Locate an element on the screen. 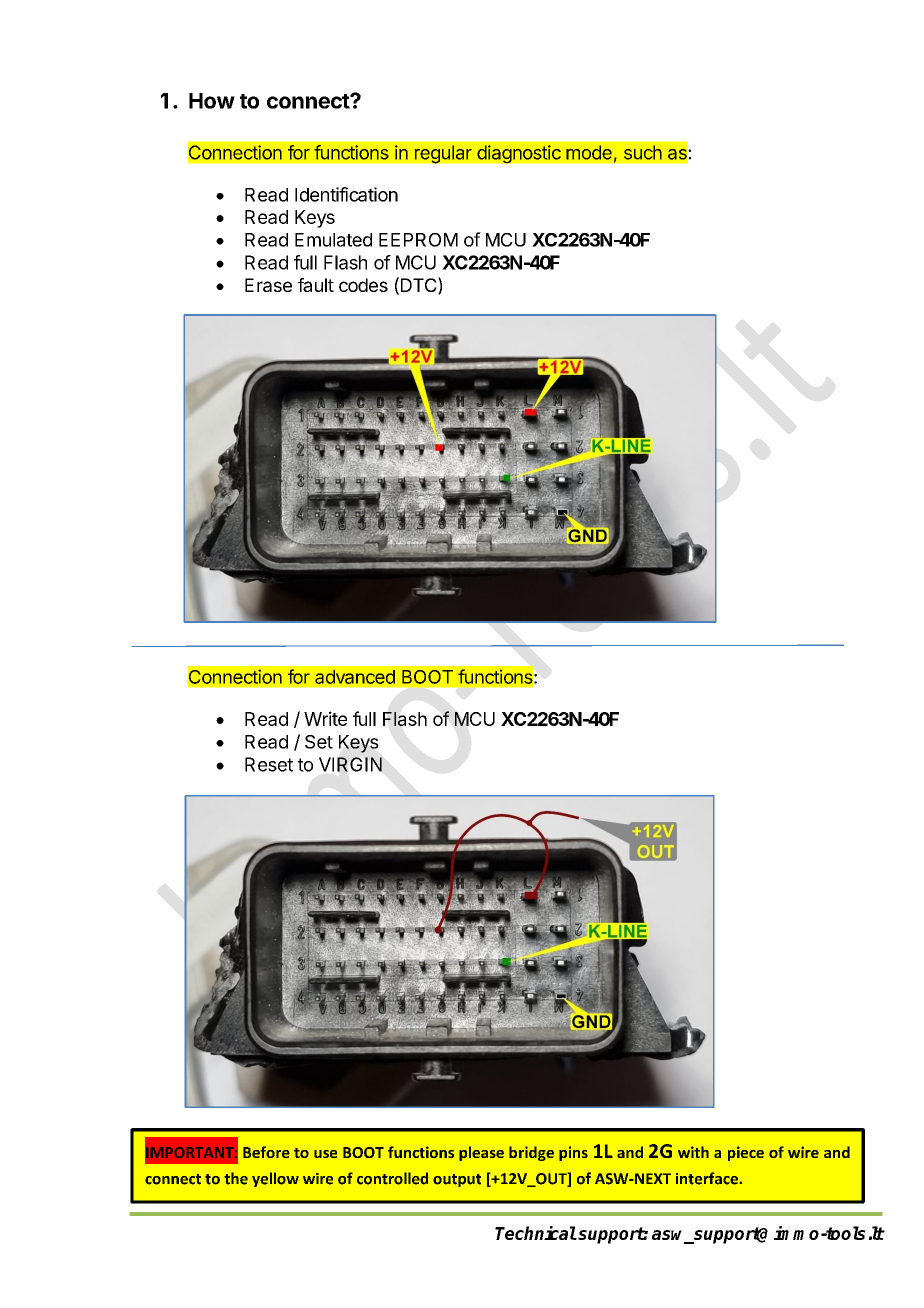  How is located at coordinates (212, 101).
